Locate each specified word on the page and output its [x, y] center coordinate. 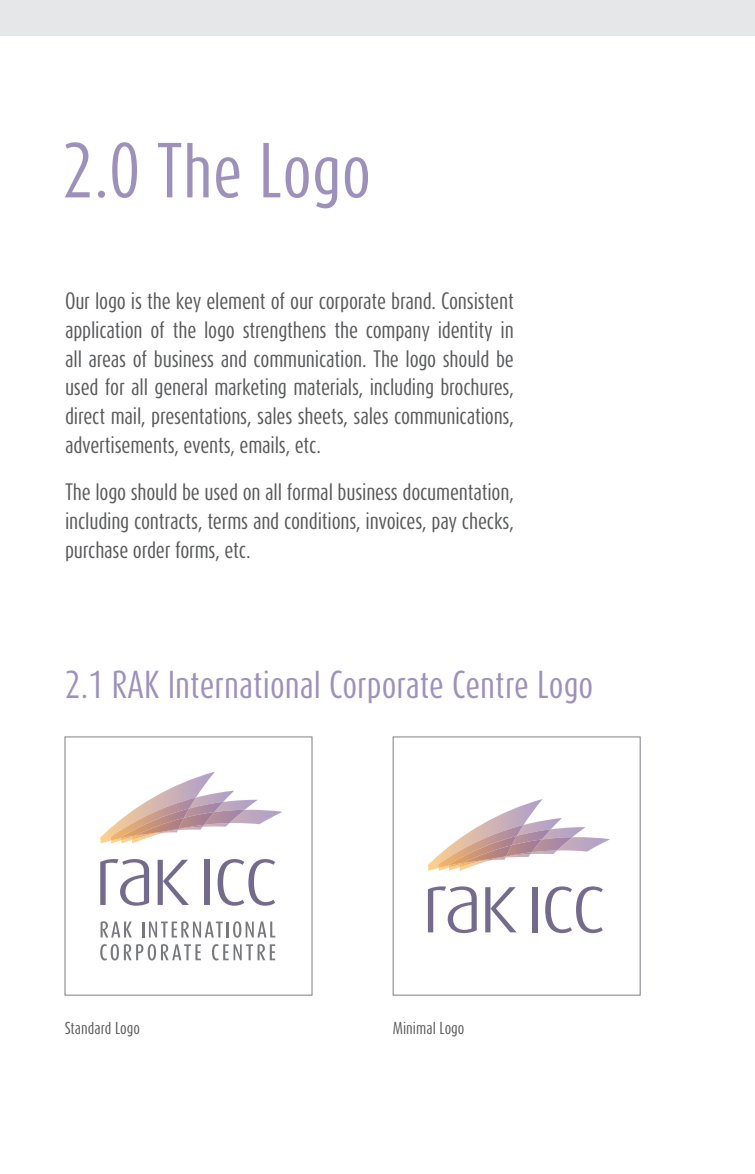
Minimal [414, 1028]
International [244, 684]
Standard [88, 1028]
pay [444, 524]
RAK [136, 684]
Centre [490, 684]
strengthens [284, 331]
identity [465, 331]
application [103, 331]
